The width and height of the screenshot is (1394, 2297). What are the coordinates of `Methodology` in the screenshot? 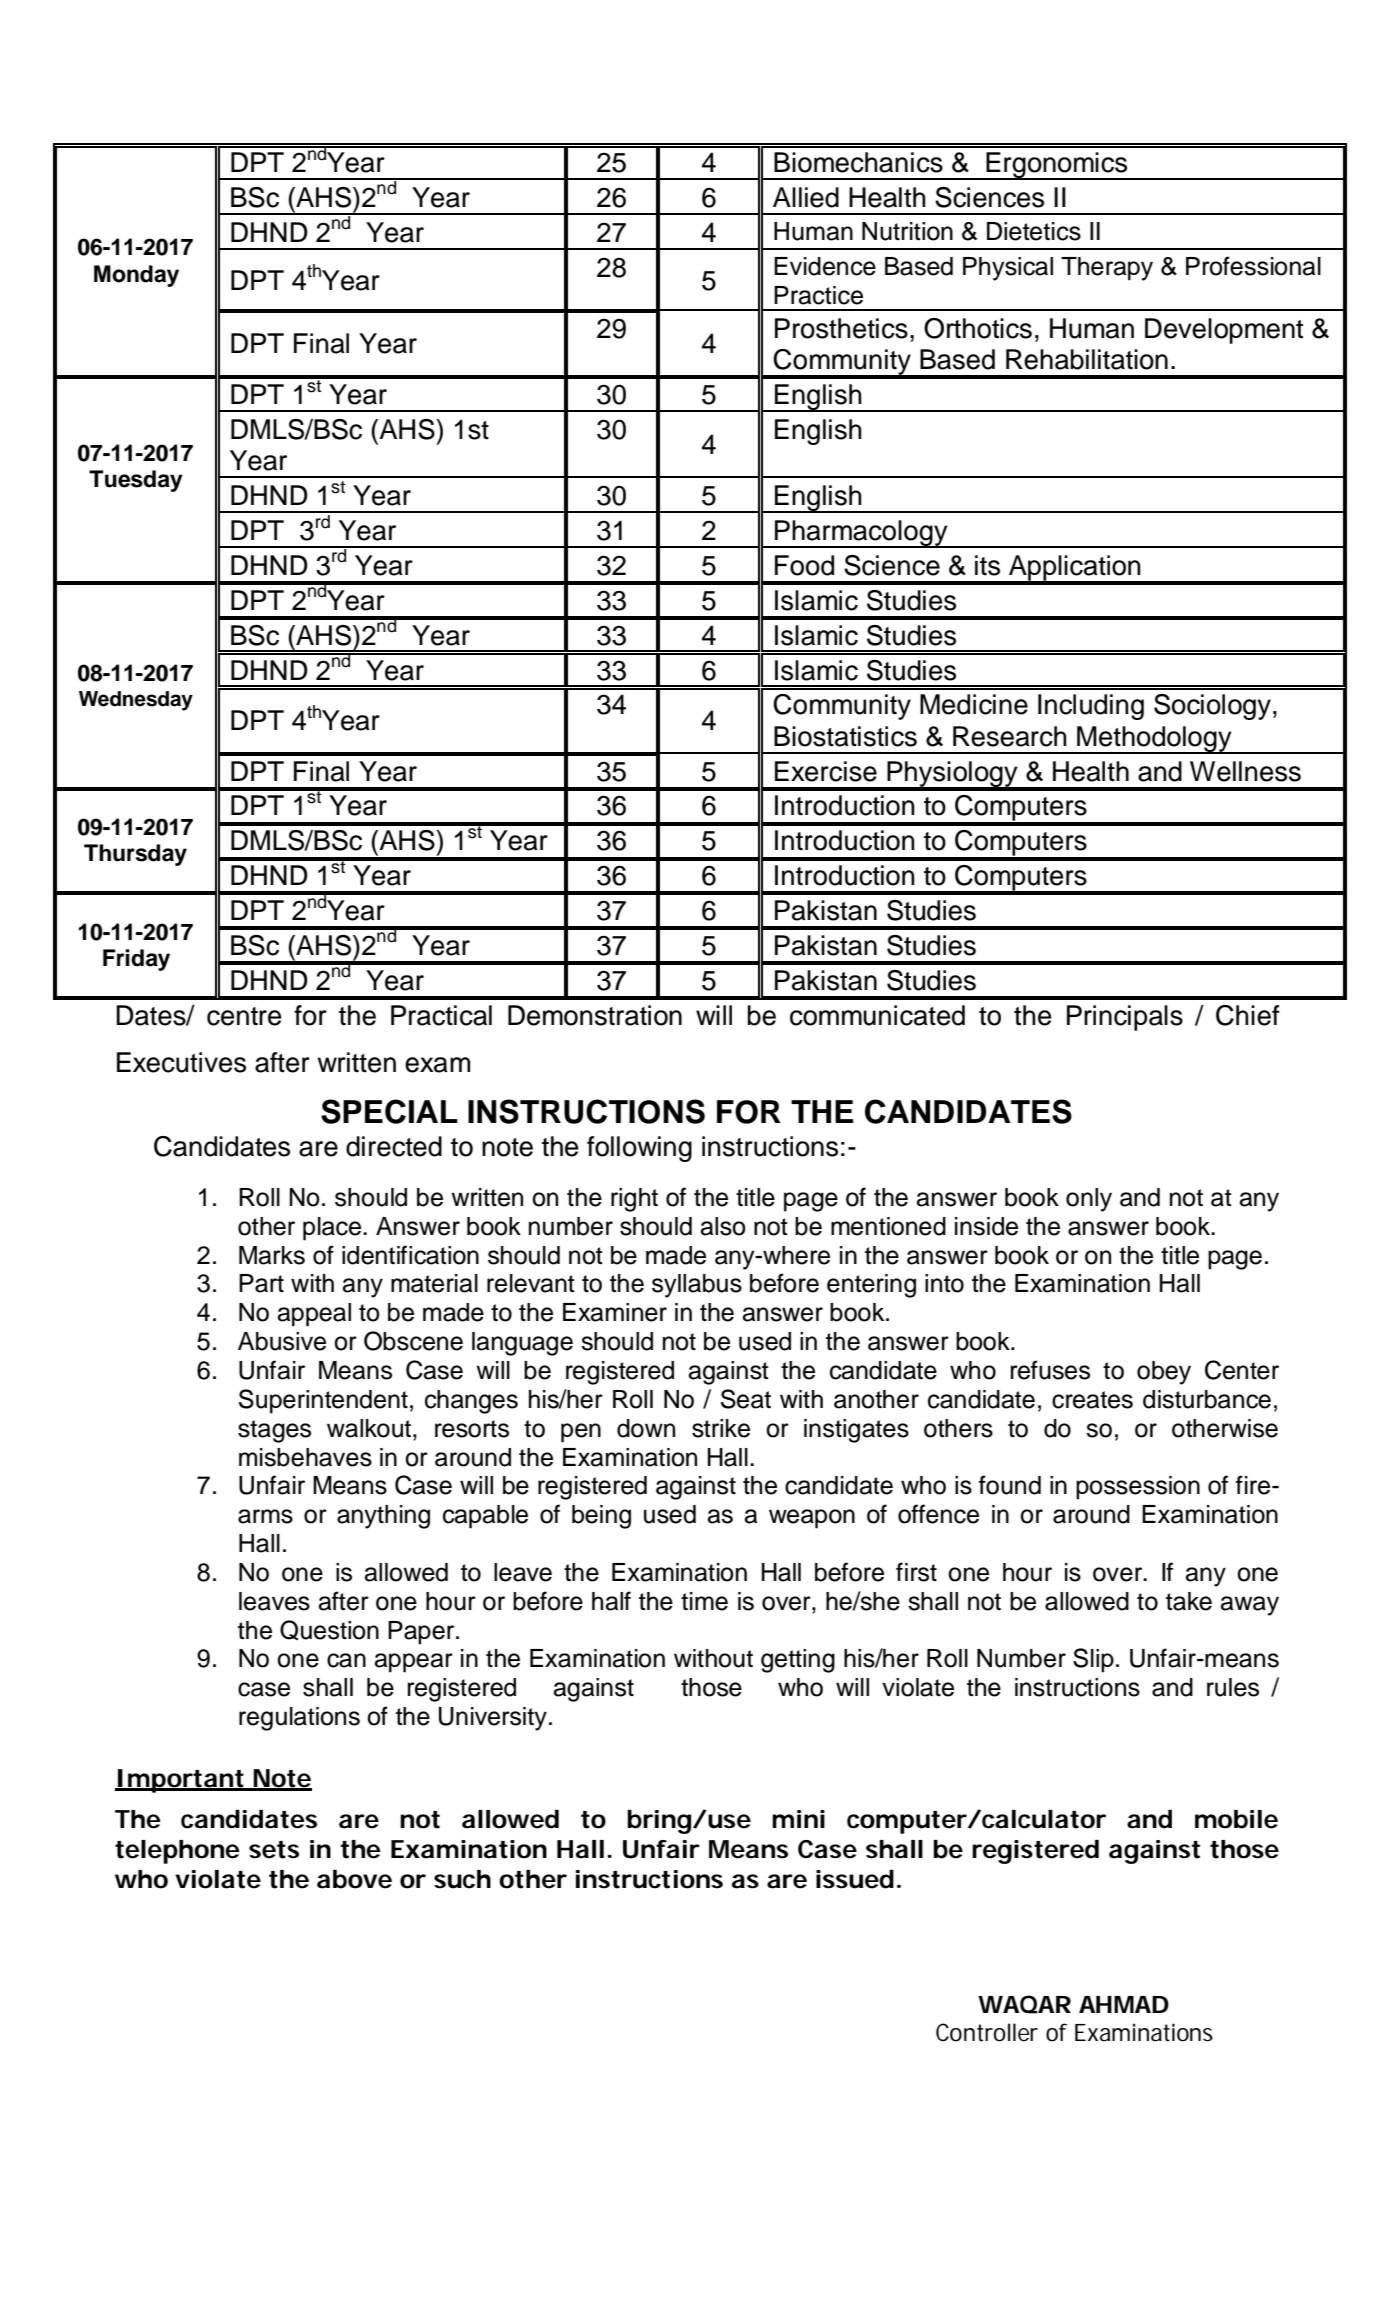 It's located at (1154, 740).
